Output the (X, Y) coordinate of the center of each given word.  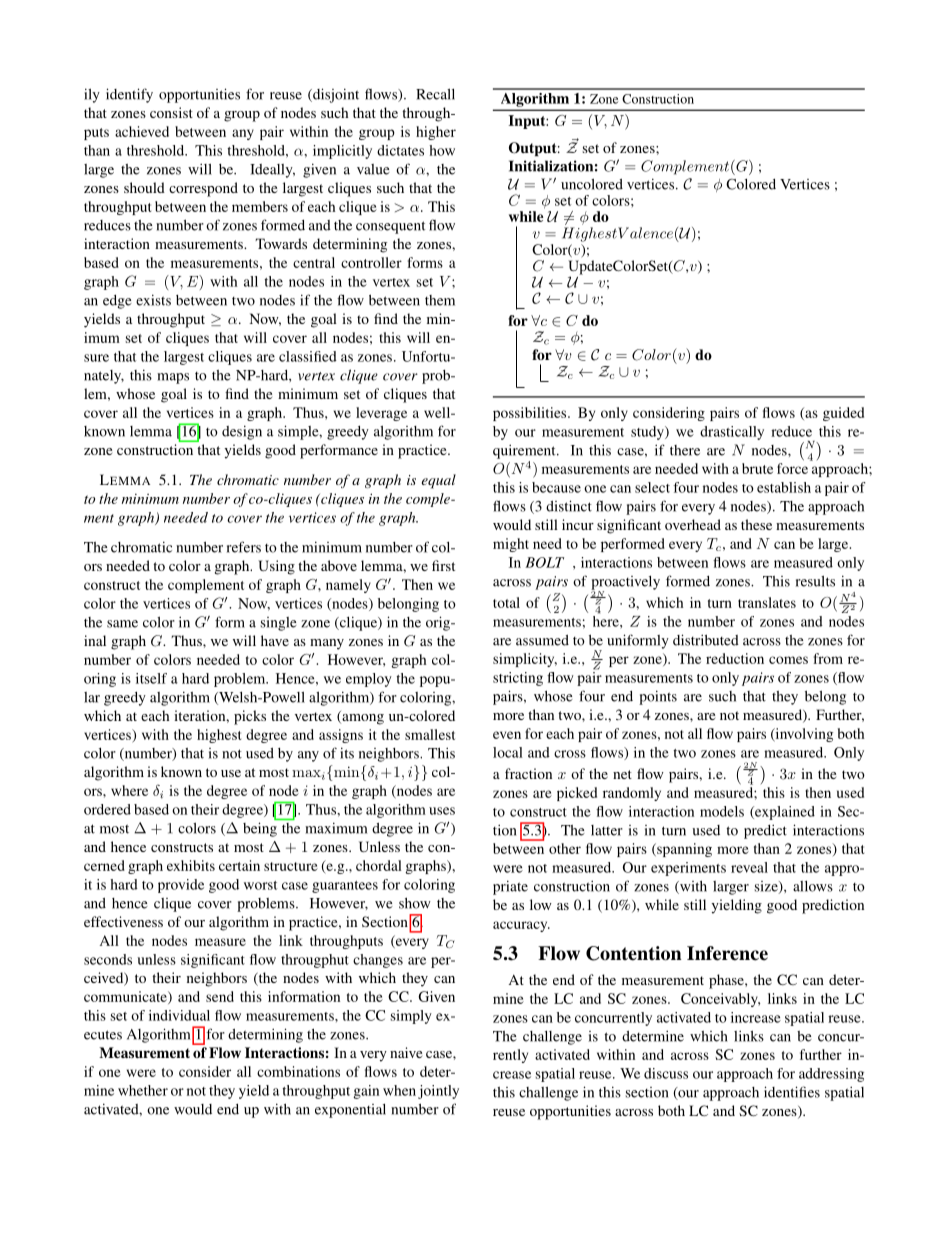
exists (153, 300)
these (756, 524)
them (440, 300)
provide (181, 886)
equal (439, 481)
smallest (430, 734)
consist (171, 112)
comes (788, 660)
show (415, 903)
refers (244, 547)
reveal (749, 867)
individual (179, 1015)
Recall (435, 94)
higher (436, 133)
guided (843, 414)
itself (151, 678)
